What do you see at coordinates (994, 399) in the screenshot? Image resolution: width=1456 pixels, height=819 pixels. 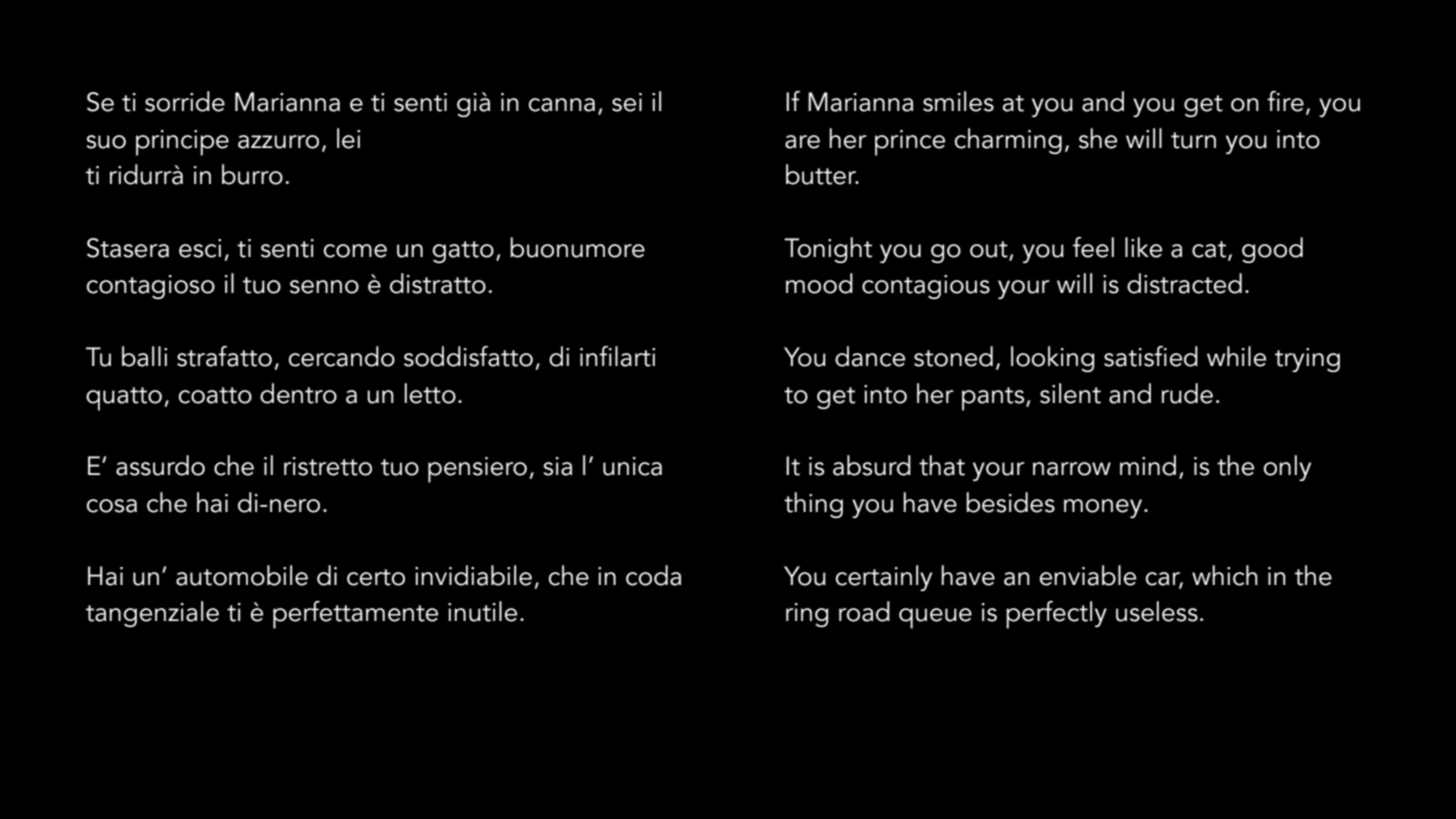 I see `pants` at bounding box center [994, 399].
